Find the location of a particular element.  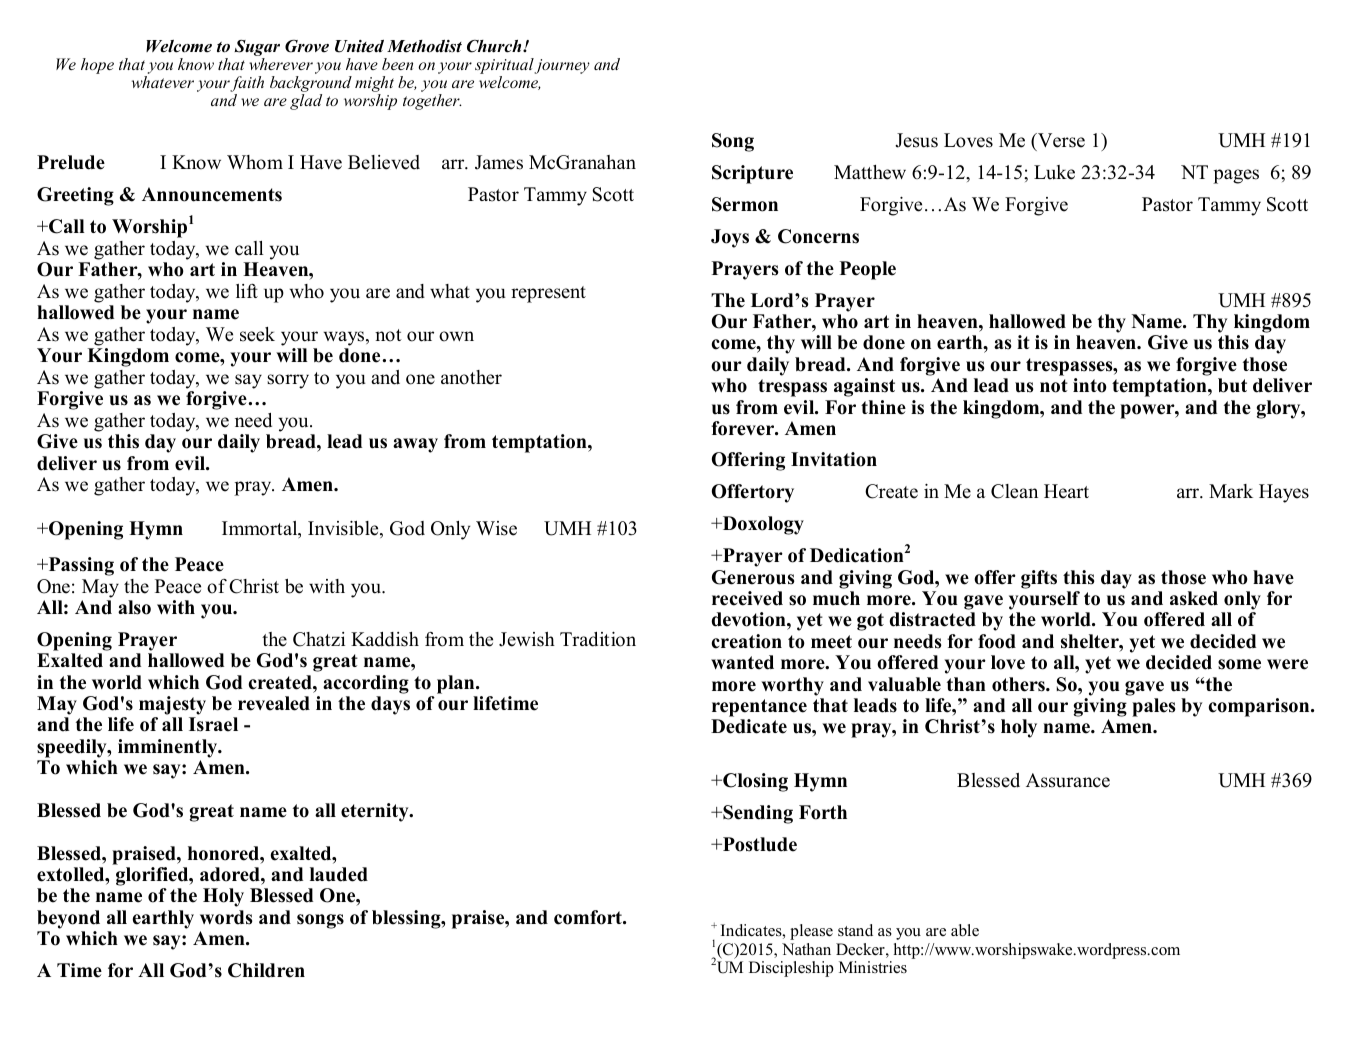

words is located at coordinates (226, 917).
